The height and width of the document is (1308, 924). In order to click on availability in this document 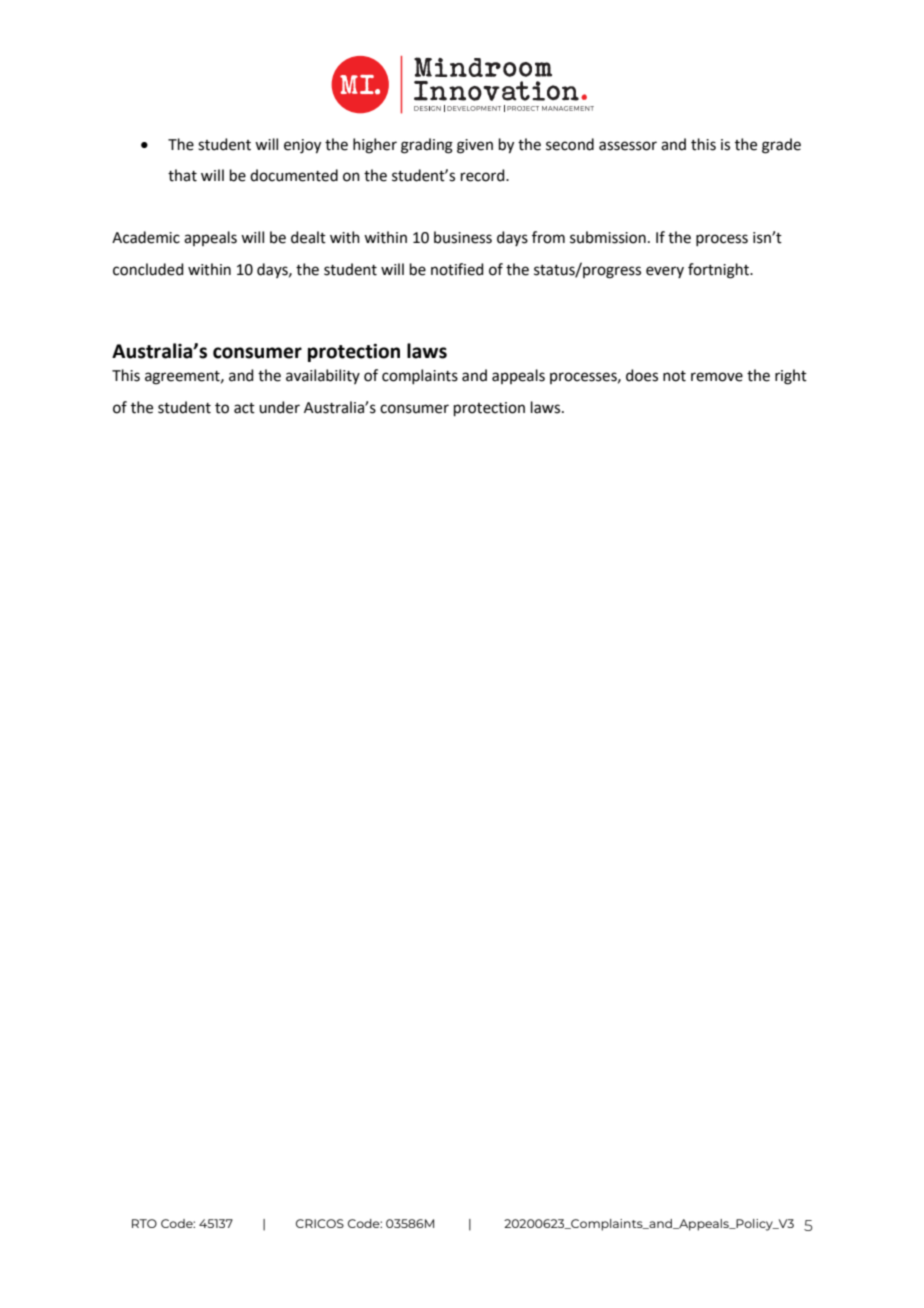, I will do `click(323, 376)`.
